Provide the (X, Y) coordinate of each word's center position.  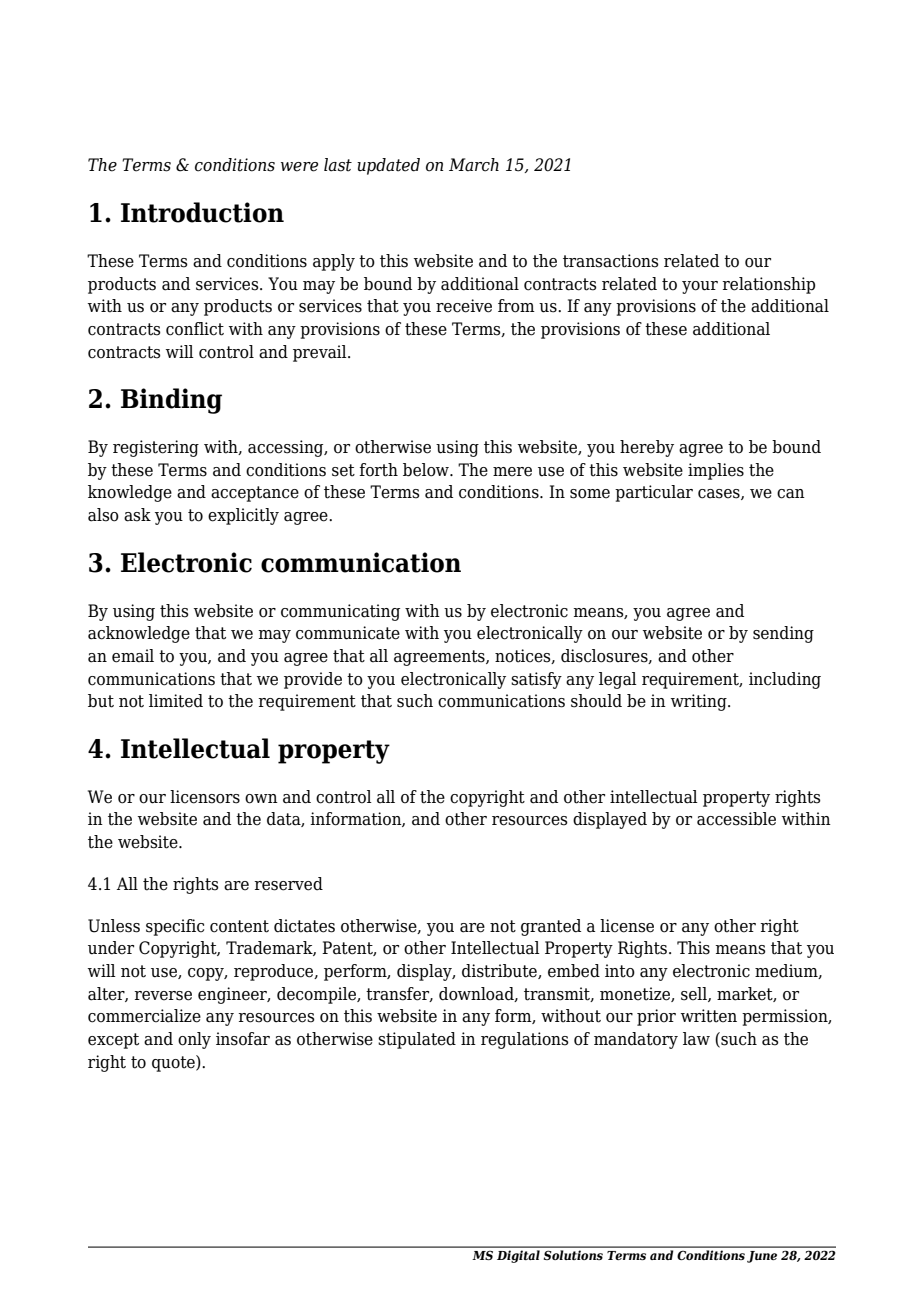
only (194, 1040)
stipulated (417, 1040)
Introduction (202, 212)
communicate (348, 633)
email (133, 656)
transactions (611, 261)
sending (783, 634)
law (696, 1039)
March (474, 165)
